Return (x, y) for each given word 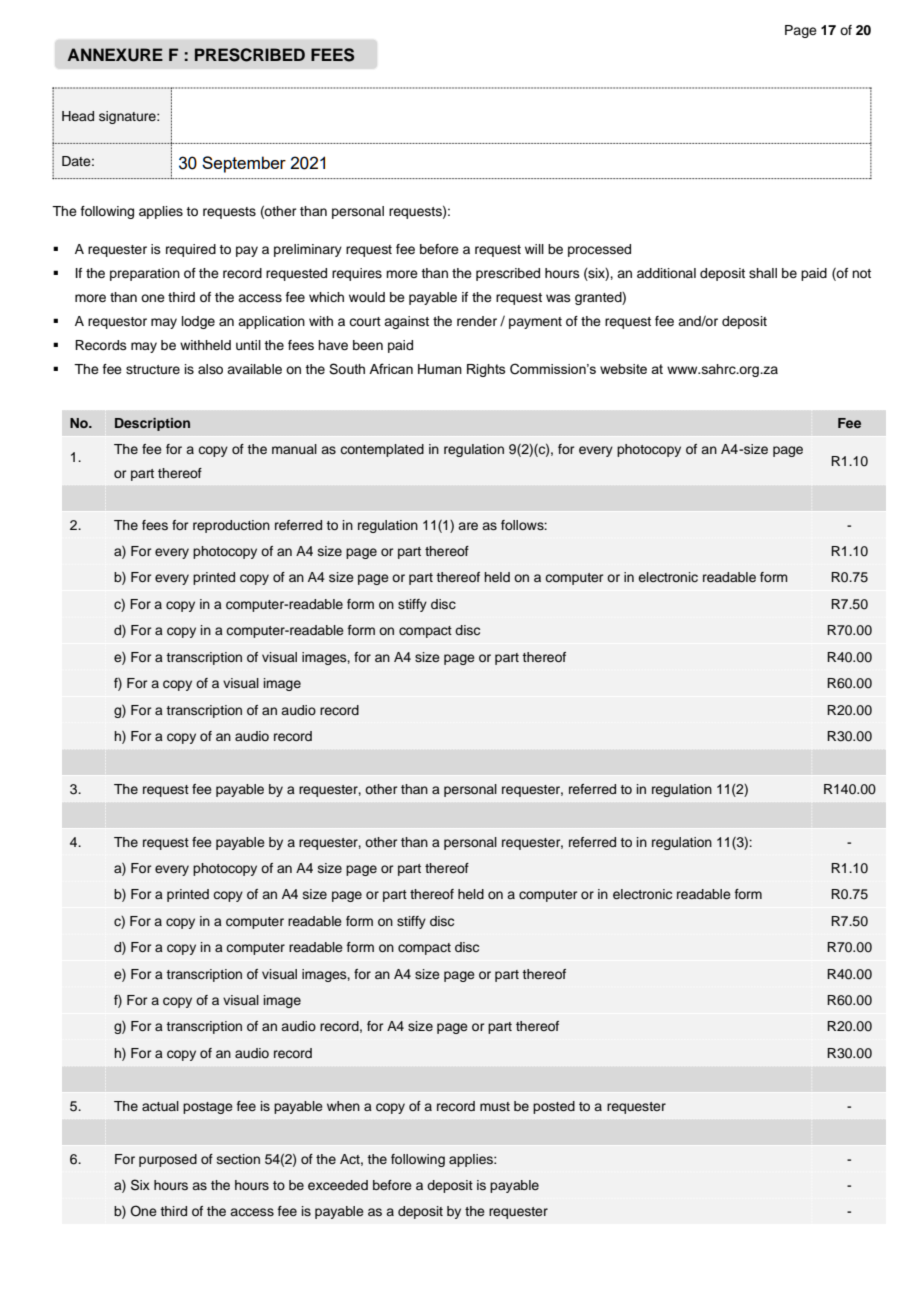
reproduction (231, 526)
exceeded (338, 1185)
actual (160, 1106)
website (623, 369)
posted (554, 1107)
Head (78, 116)
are (468, 526)
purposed (168, 1160)
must (495, 1106)
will (534, 249)
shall (763, 273)
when (343, 1106)
